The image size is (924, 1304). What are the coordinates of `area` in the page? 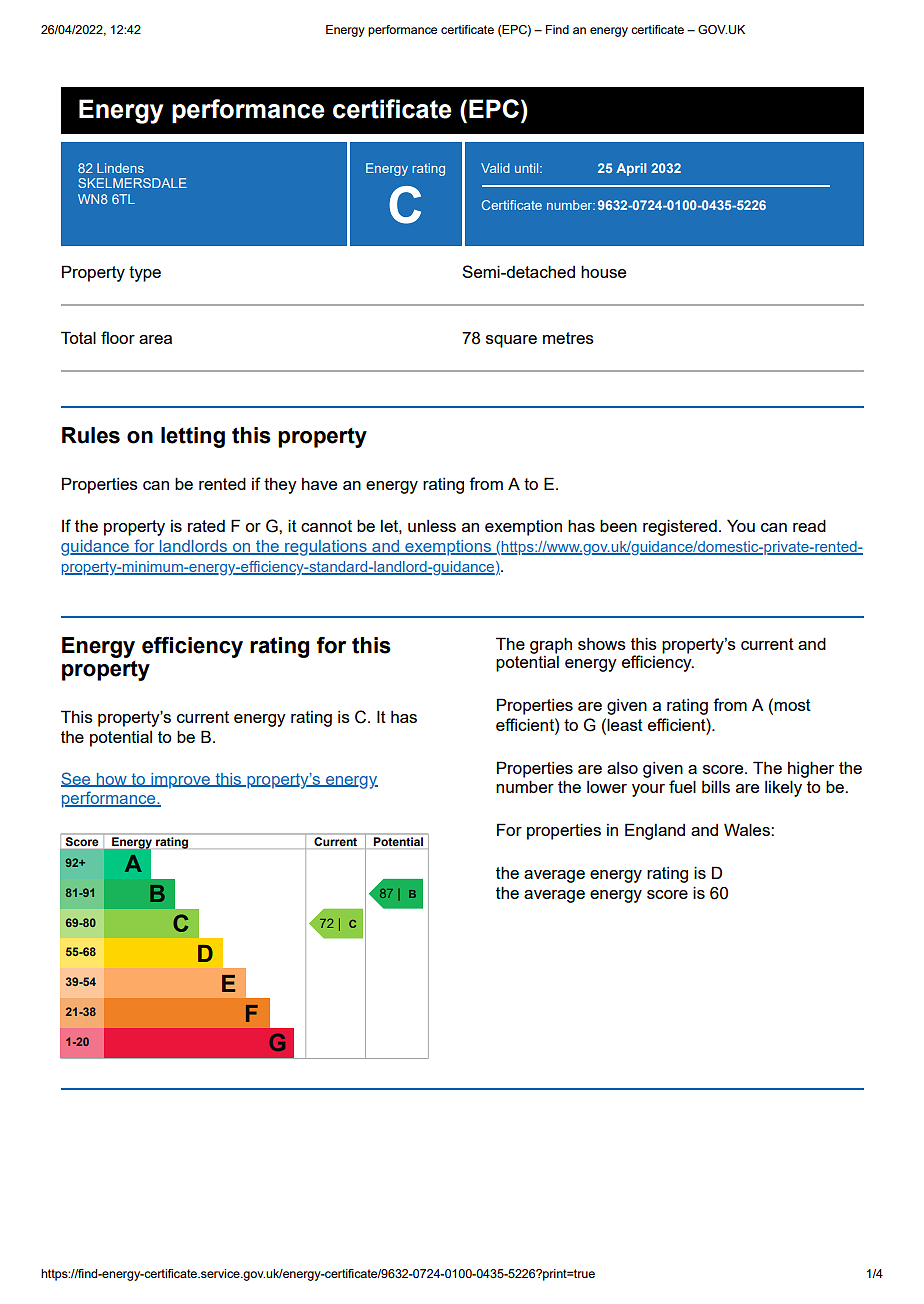 It's located at (155, 339).
